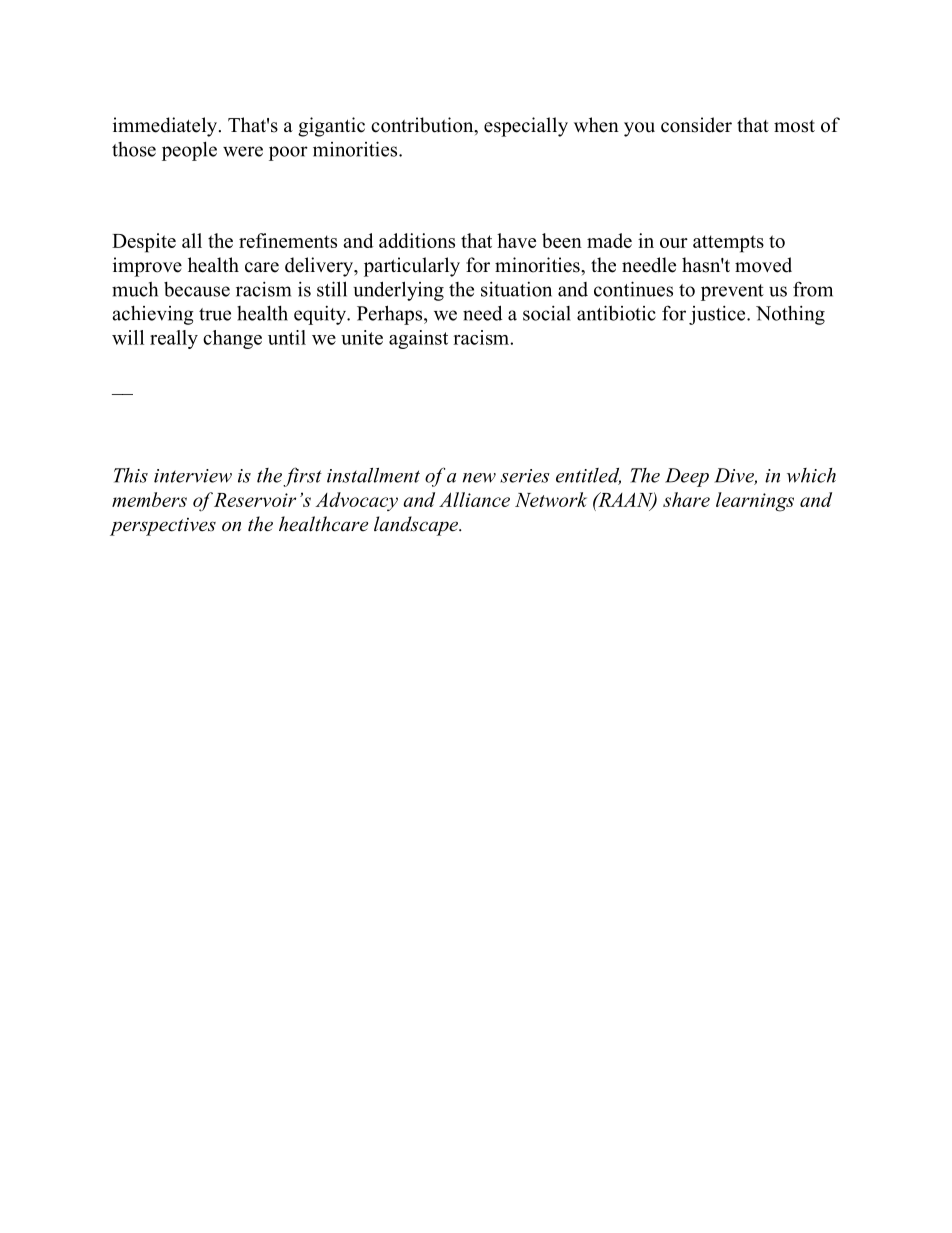 The image size is (952, 1233). I want to click on consider, so click(696, 125).
